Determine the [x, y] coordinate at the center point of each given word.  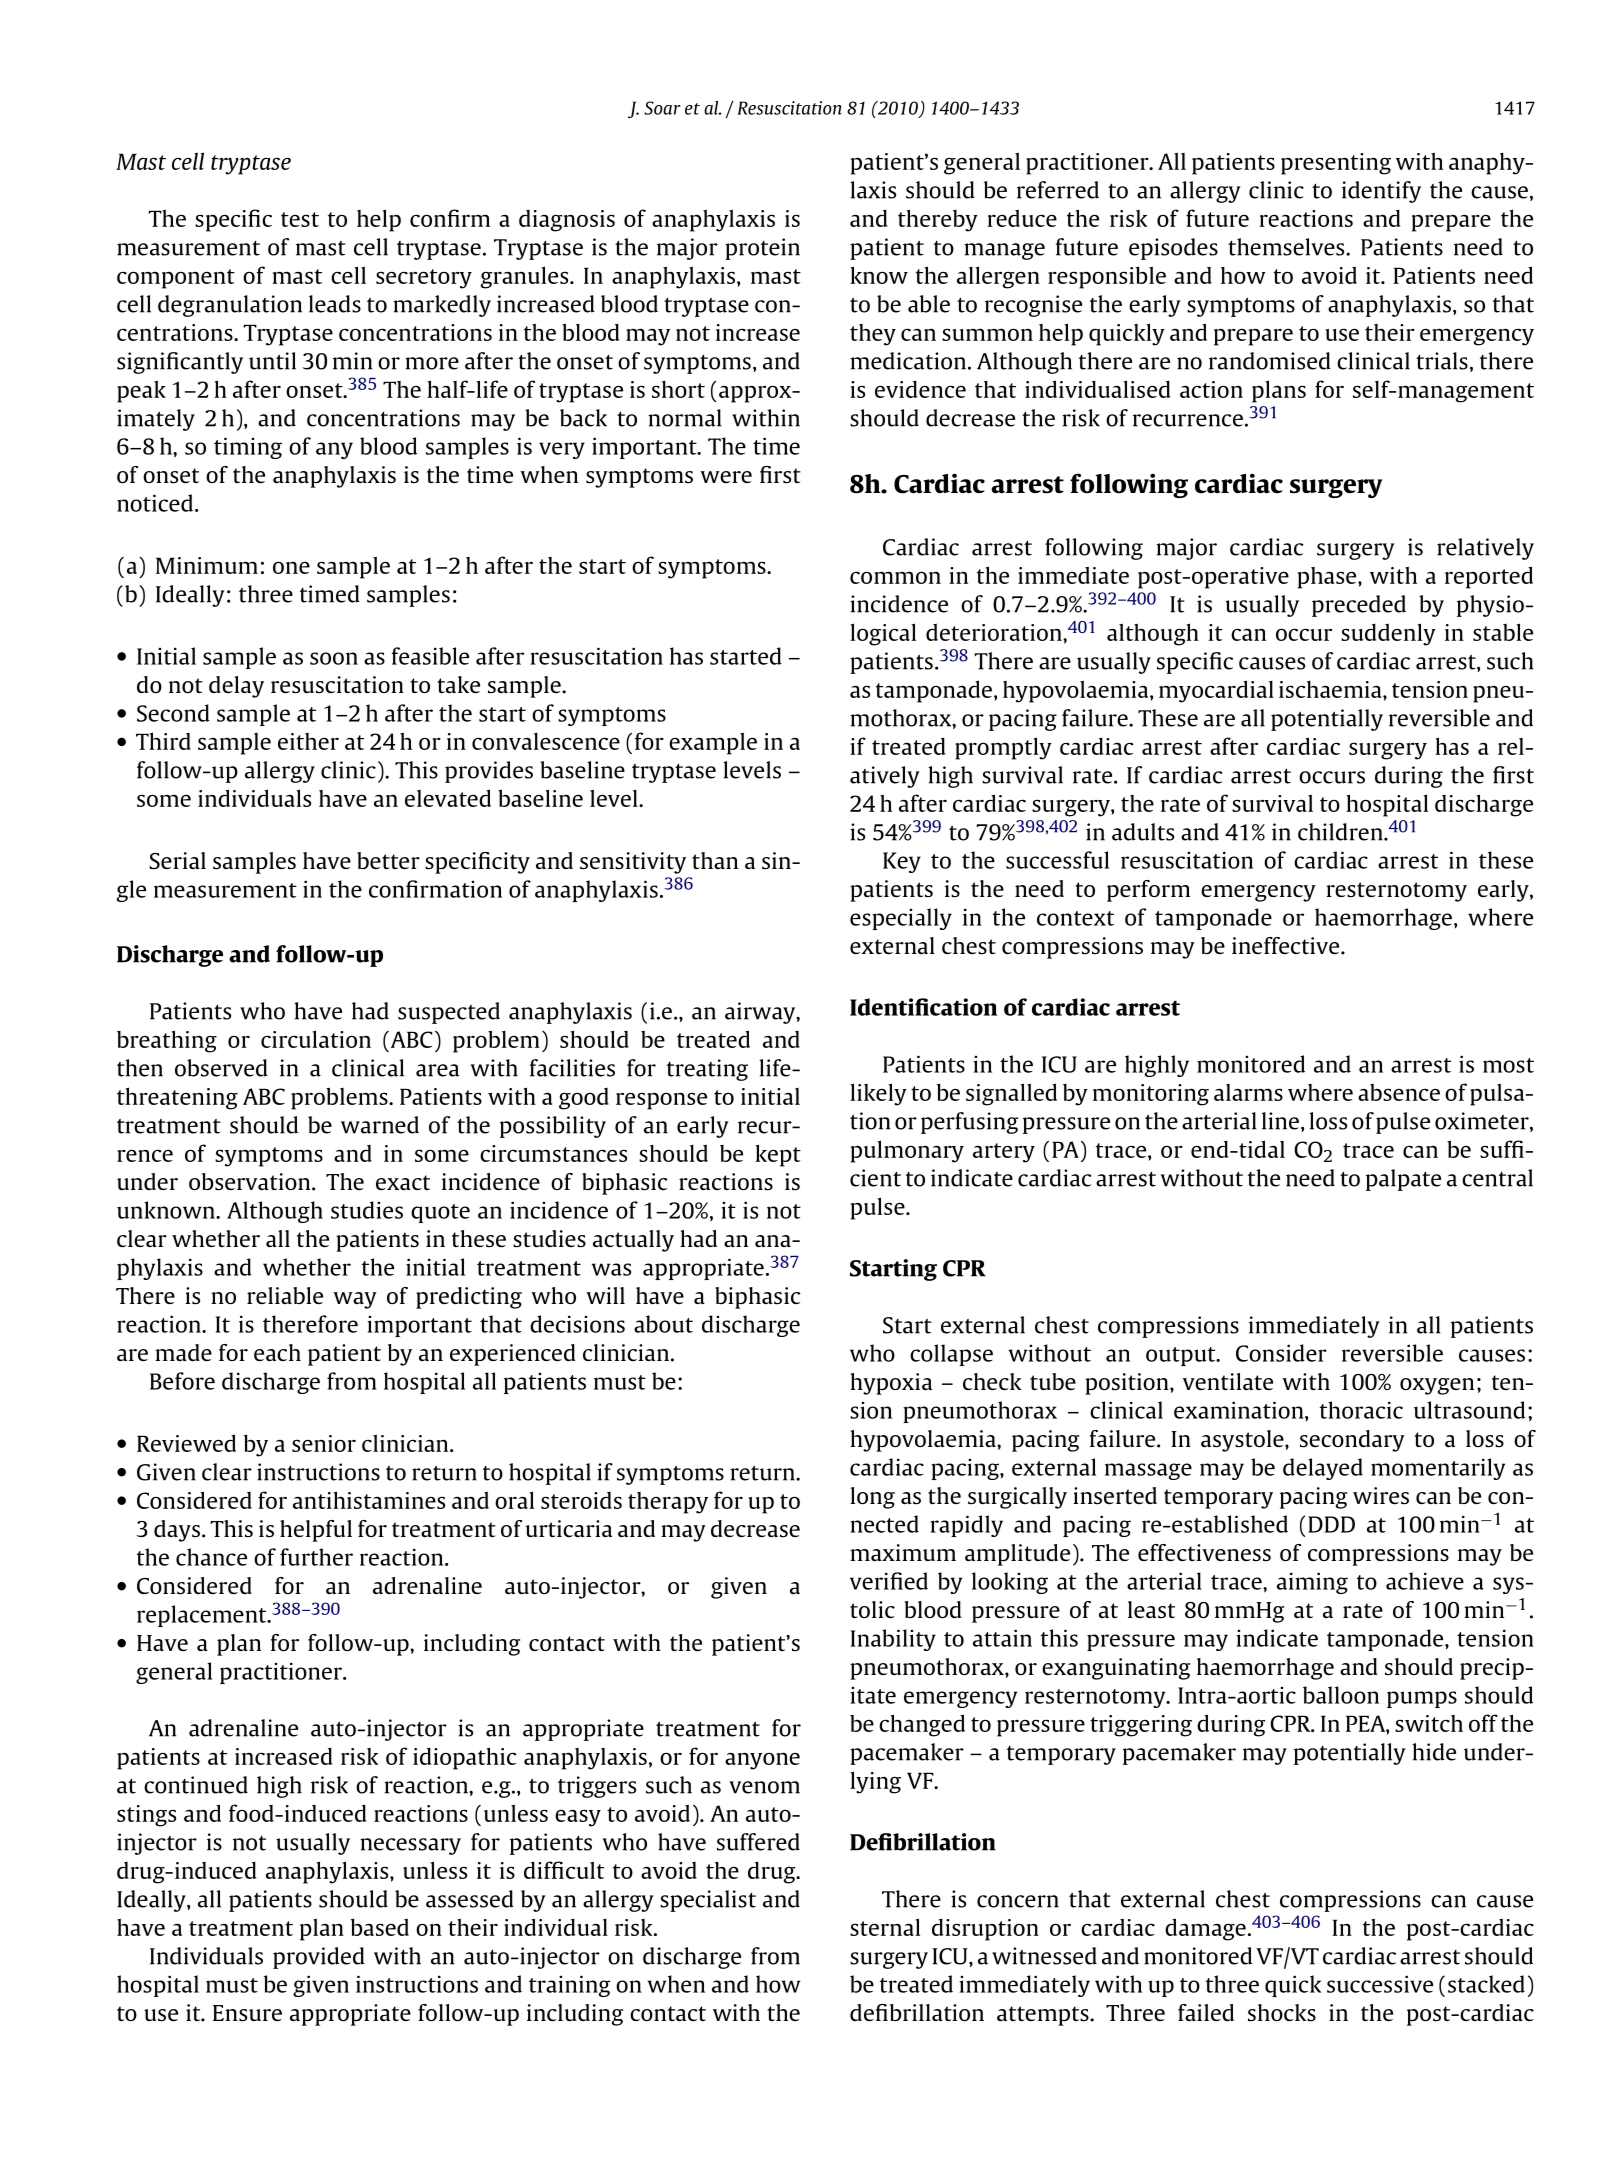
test [300, 219]
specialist [708, 1901]
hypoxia [891, 1384]
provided [319, 1958]
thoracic [1361, 1410]
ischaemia [1331, 689]
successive [1380, 1984]
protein [762, 249]
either [308, 741]
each [277, 1352]
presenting [1336, 164]
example [713, 743]
